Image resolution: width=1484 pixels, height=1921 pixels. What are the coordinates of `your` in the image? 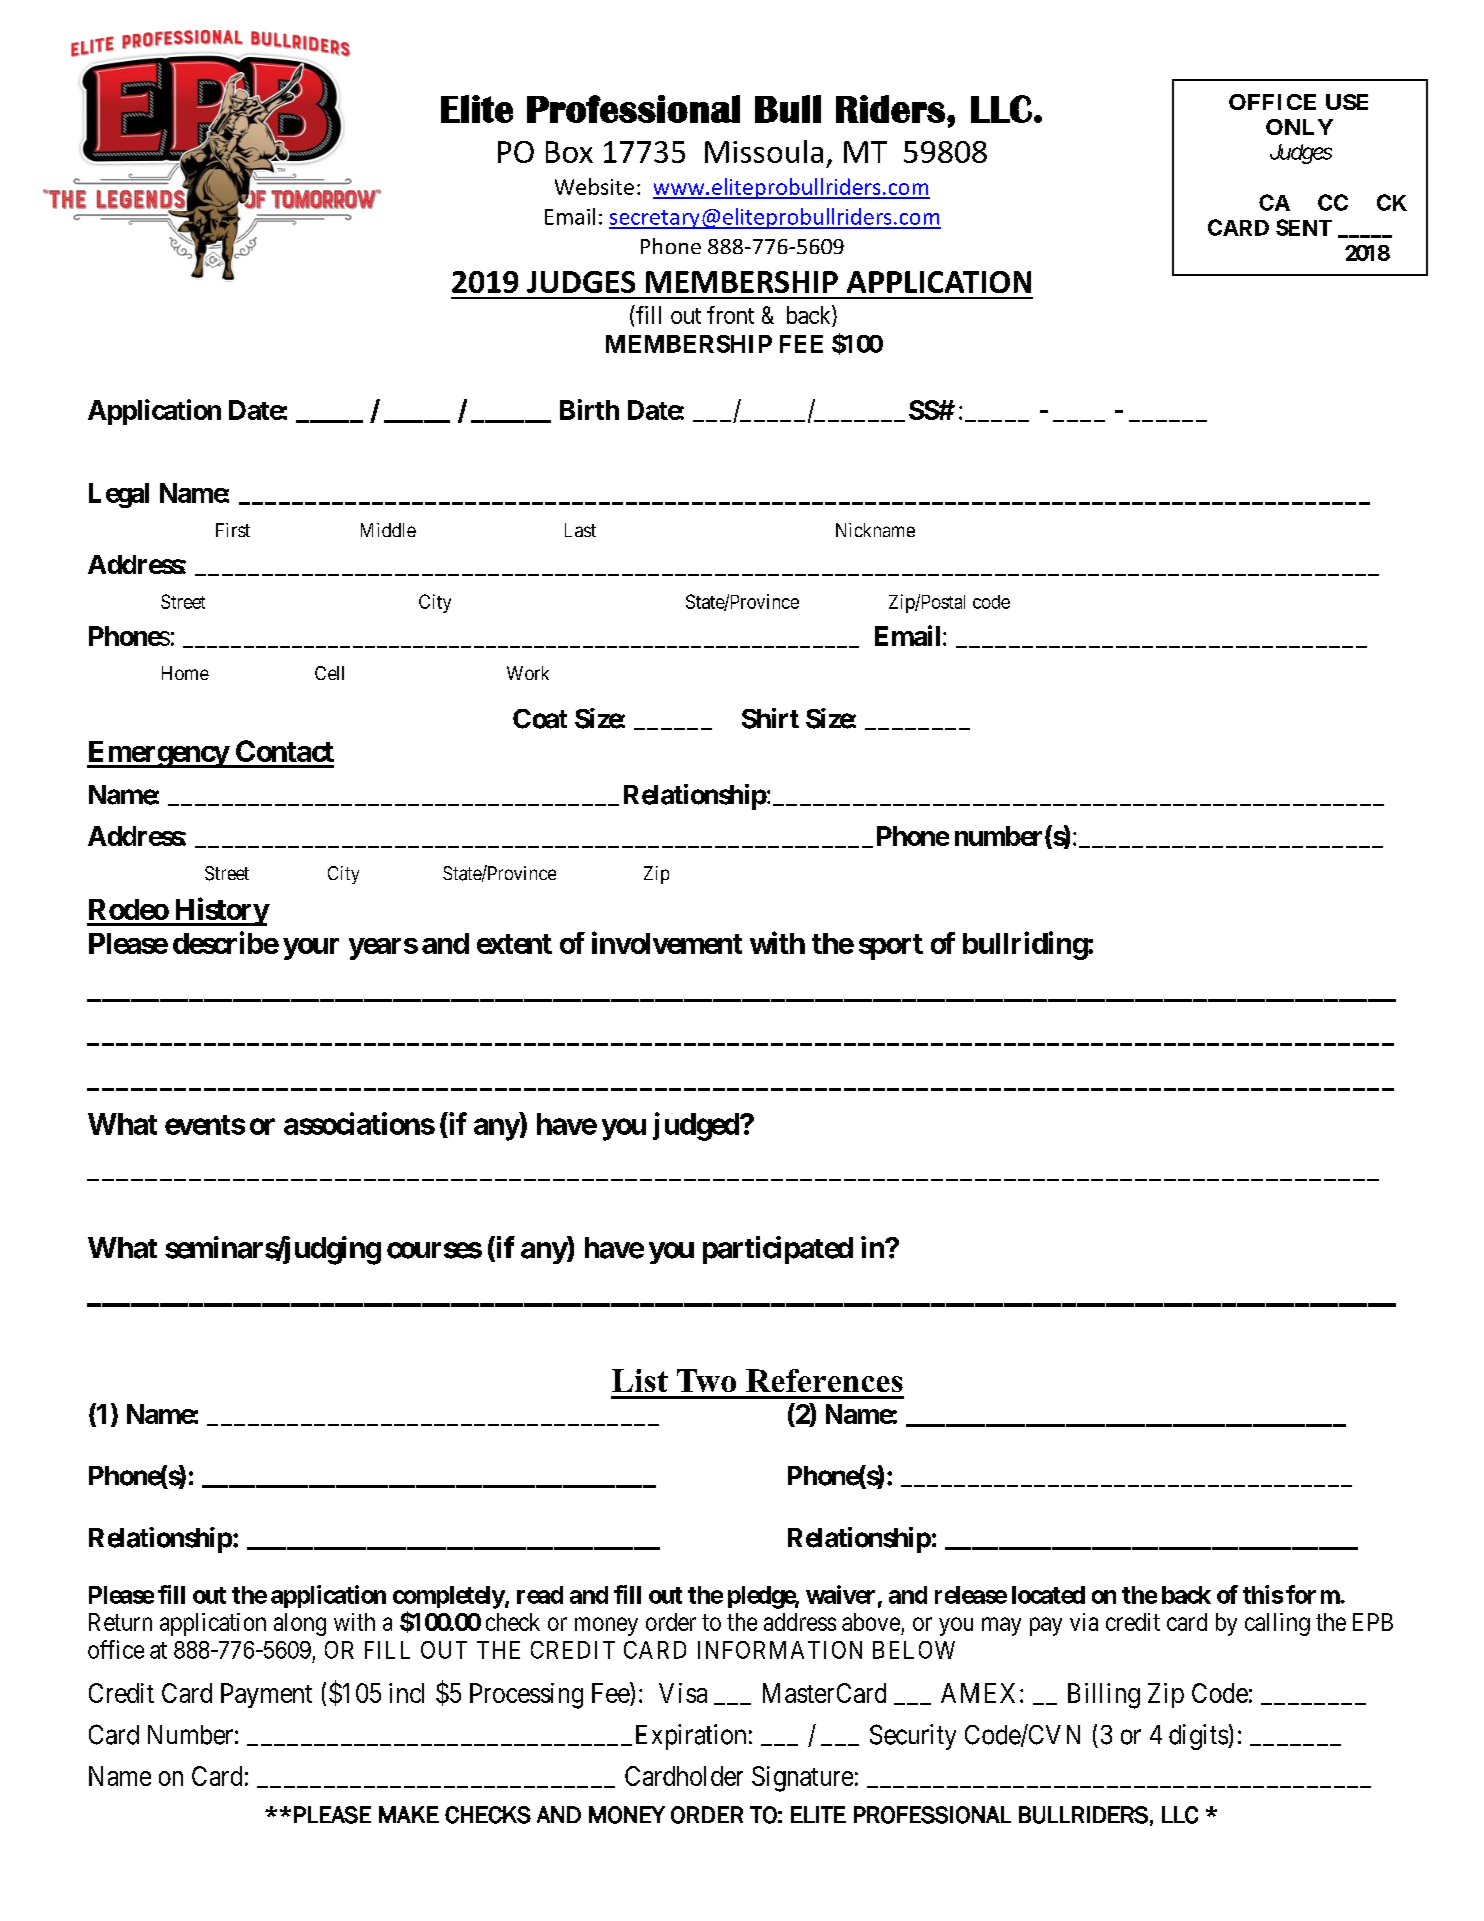 It's located at (311, 949).
